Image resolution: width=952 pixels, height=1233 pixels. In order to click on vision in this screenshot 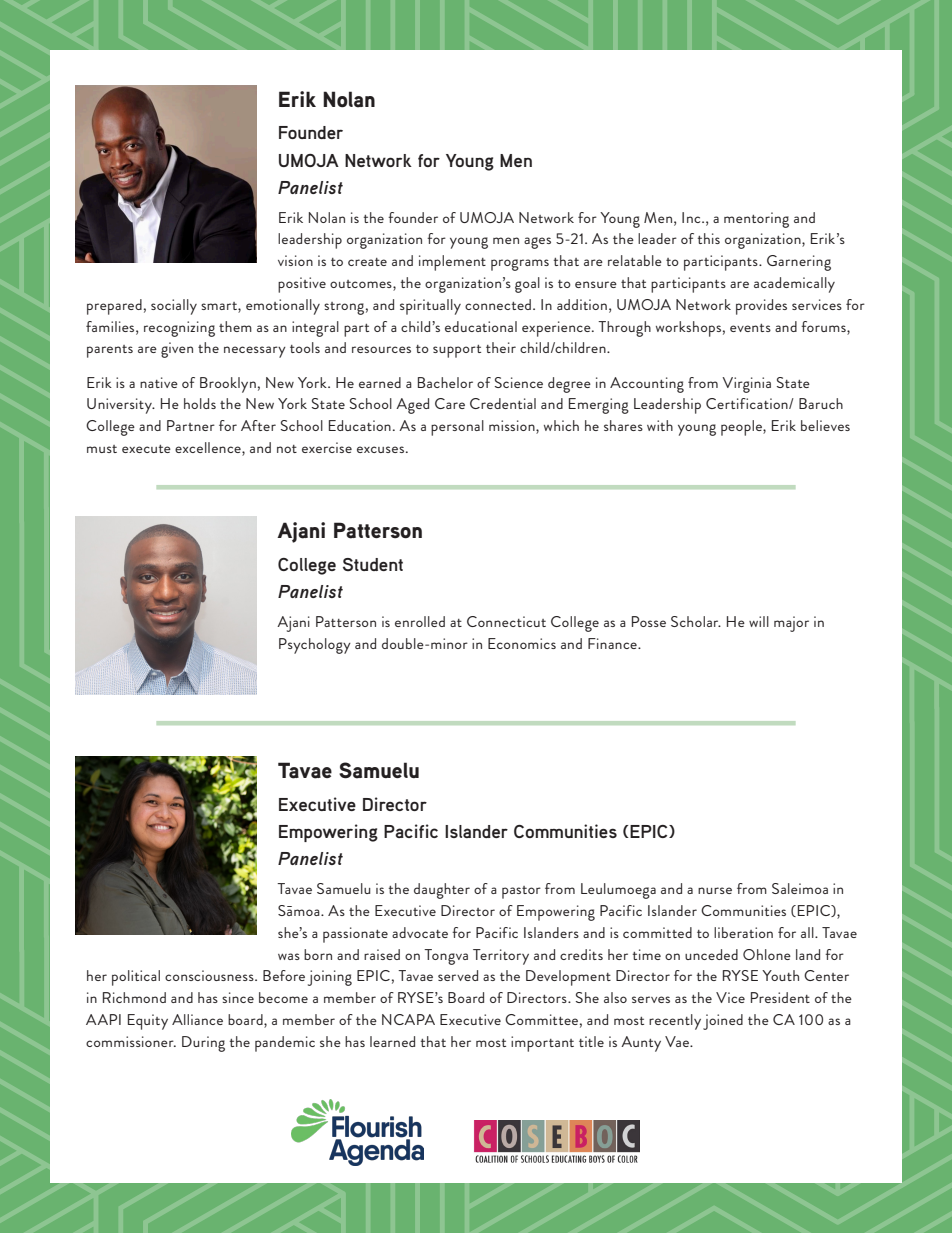, I will do `click(295, 260)`.
